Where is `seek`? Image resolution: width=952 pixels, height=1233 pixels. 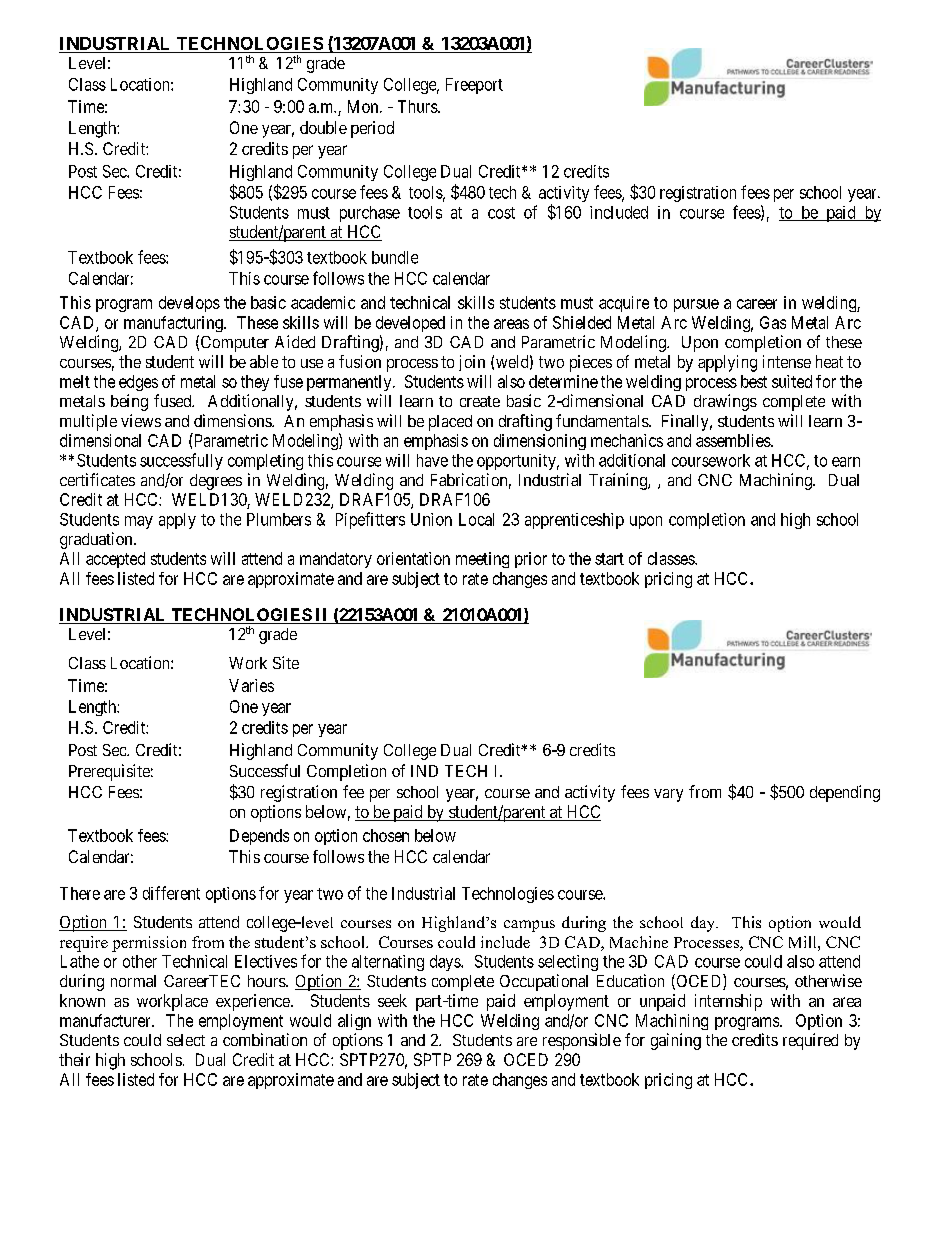
seek is located at coordinates (392, 1000).
